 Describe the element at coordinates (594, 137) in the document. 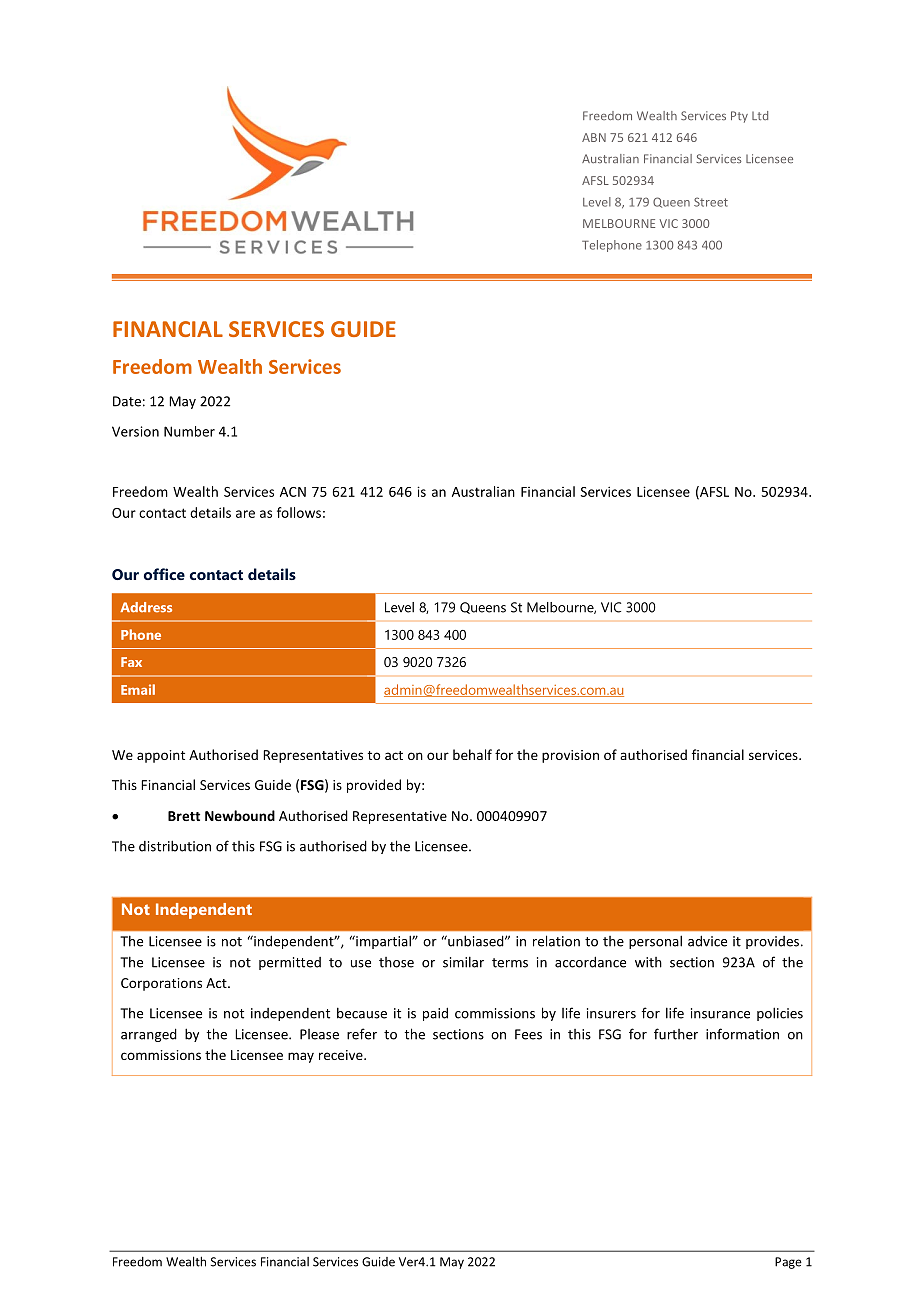

I see `ABN` at that location.
